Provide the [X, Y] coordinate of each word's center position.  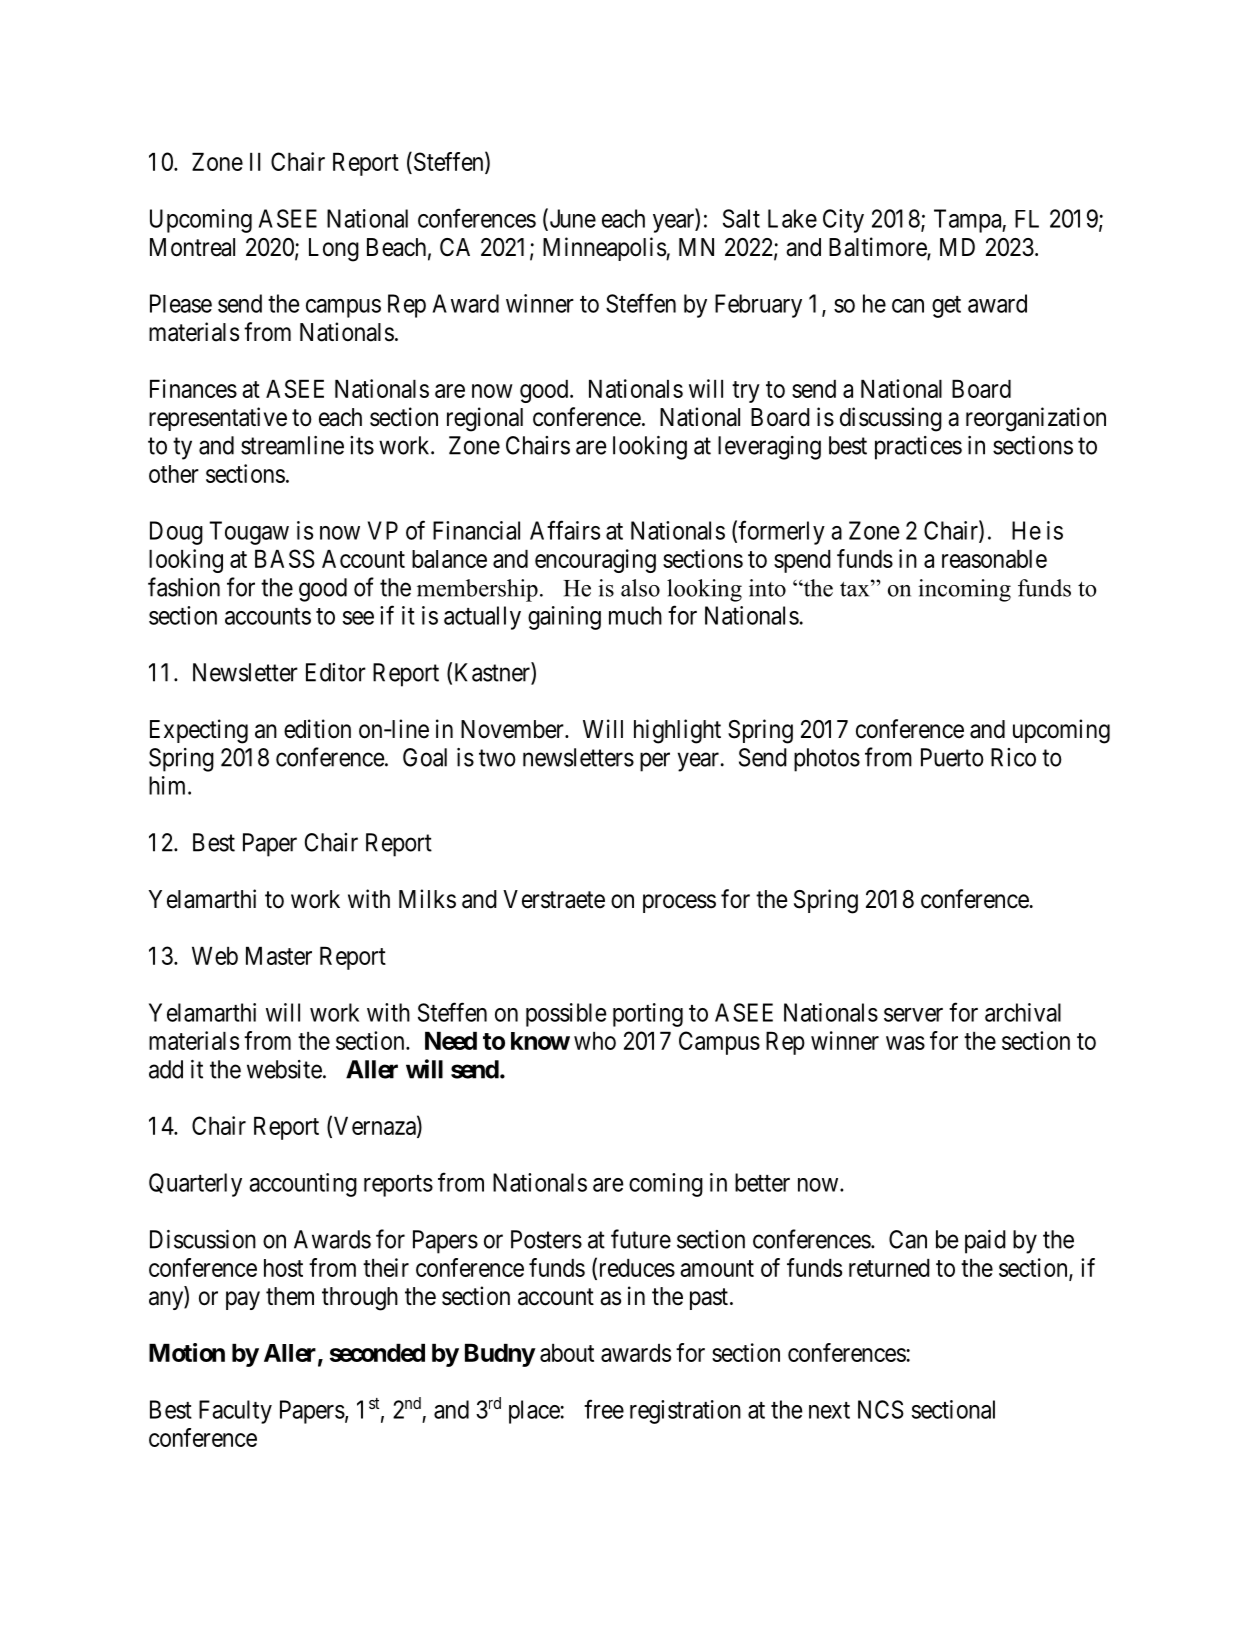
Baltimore [878, 248]
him [169, 785]
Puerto [952, 757]
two [497, 758]
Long [334, 250]
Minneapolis [605, 249]
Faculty [235, 1412]
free [604, 1409]
